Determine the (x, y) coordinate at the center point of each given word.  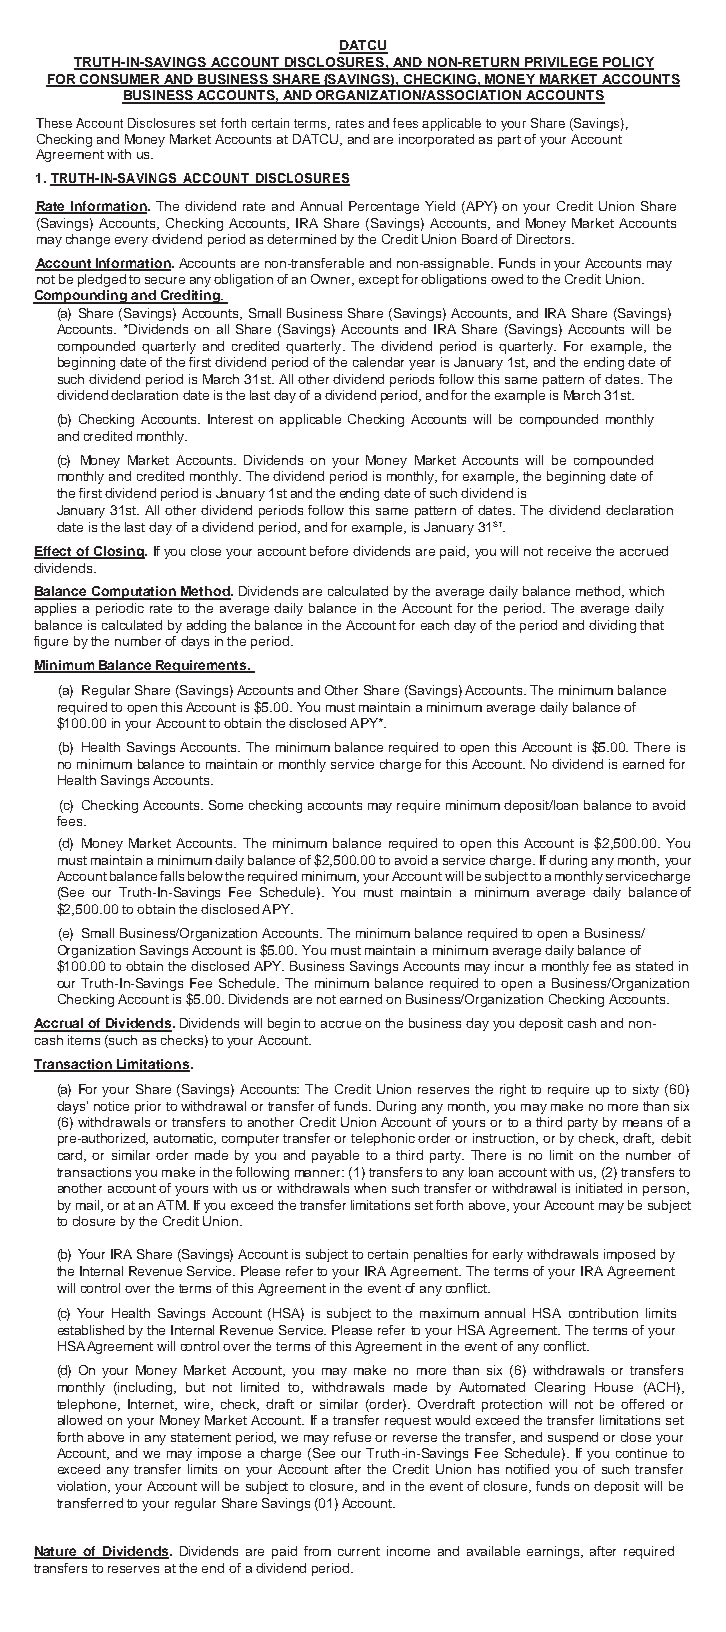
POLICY (627, 63)
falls (172, 876)
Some (226, 805)
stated (654, 966)
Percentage (384, 207)
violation (83, 1487)
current (359, 1551)
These (54, 123)
